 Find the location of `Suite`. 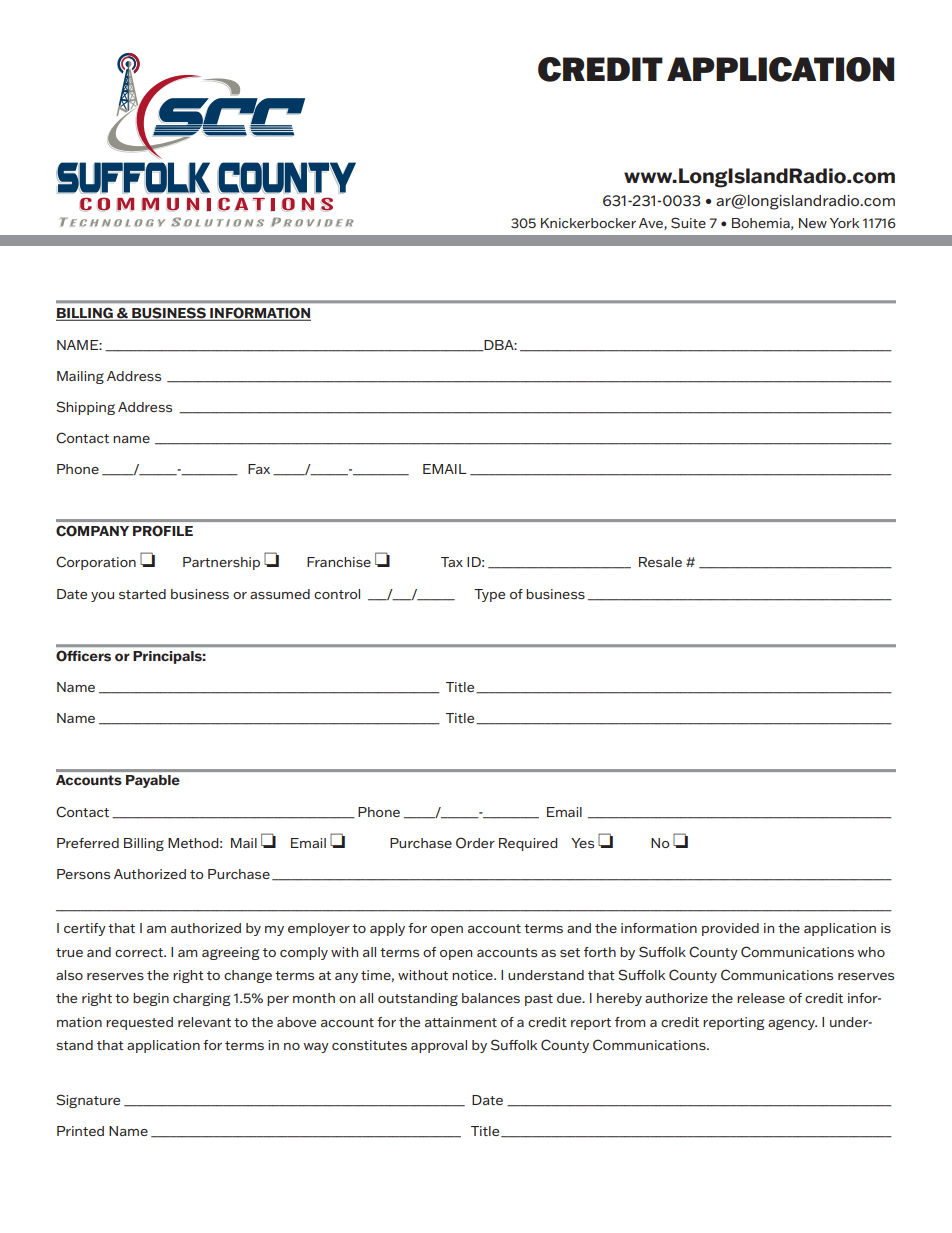

Suite is located at coordinates (688, 223).
